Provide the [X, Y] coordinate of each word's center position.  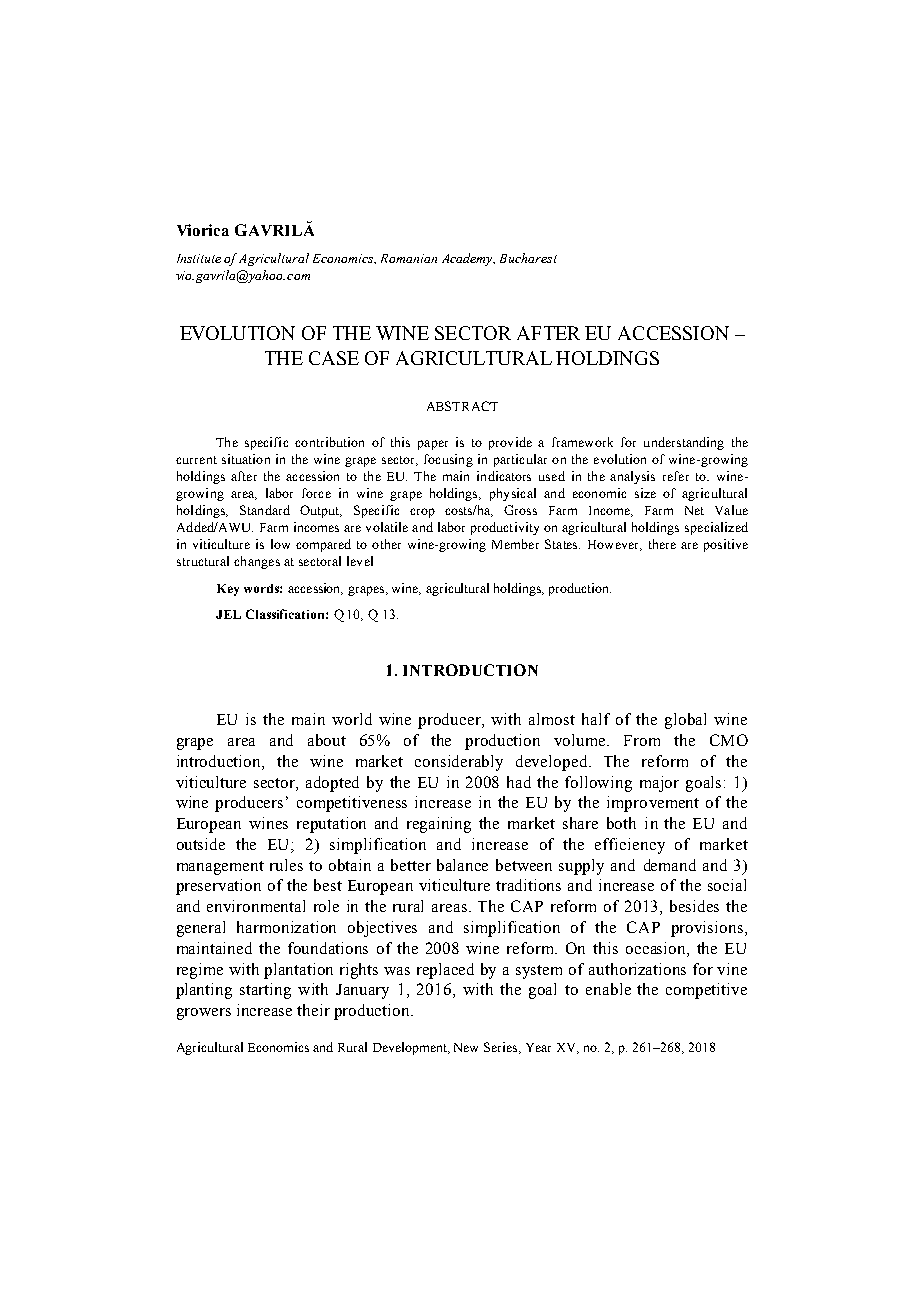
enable [608, 989]
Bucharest [528, 258]
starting [265, 991]
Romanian [409, 258]
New [466, 1047]
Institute [199, 258]
